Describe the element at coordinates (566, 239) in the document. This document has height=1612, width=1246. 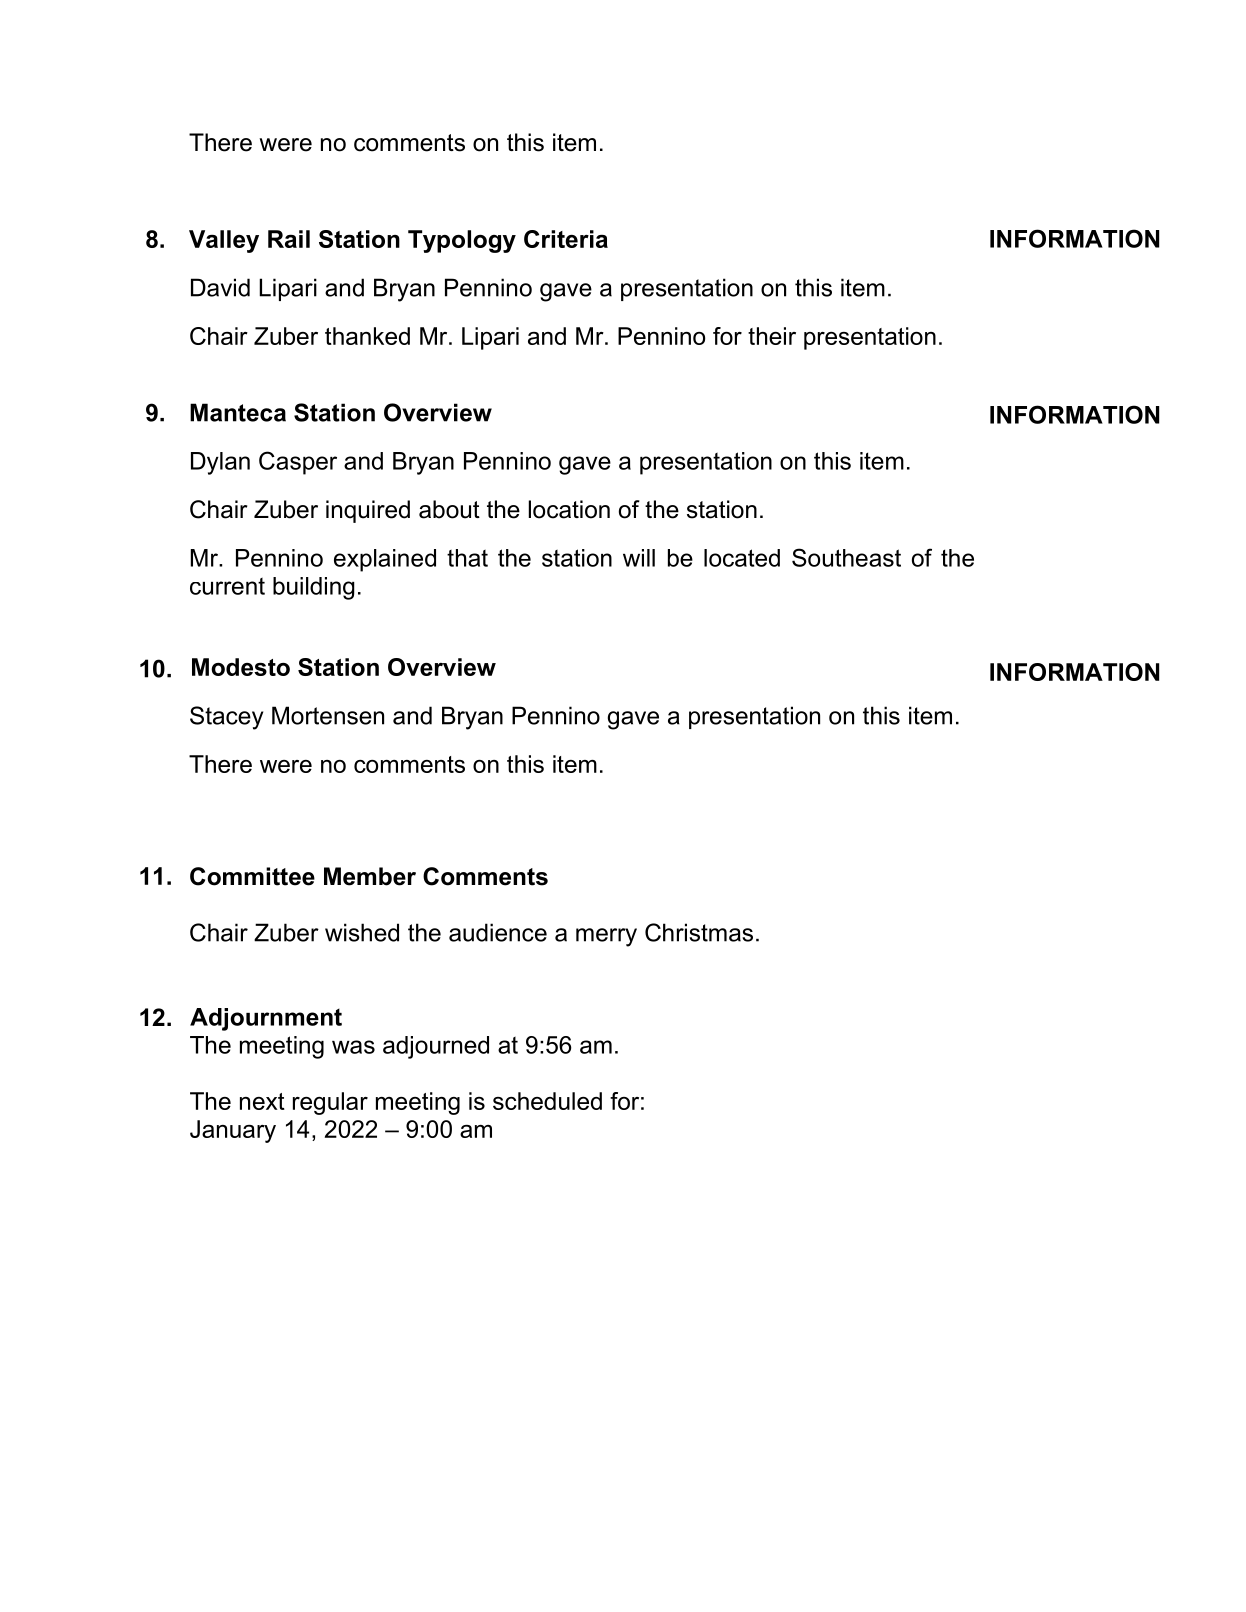
I see `Criteria` at that location.
